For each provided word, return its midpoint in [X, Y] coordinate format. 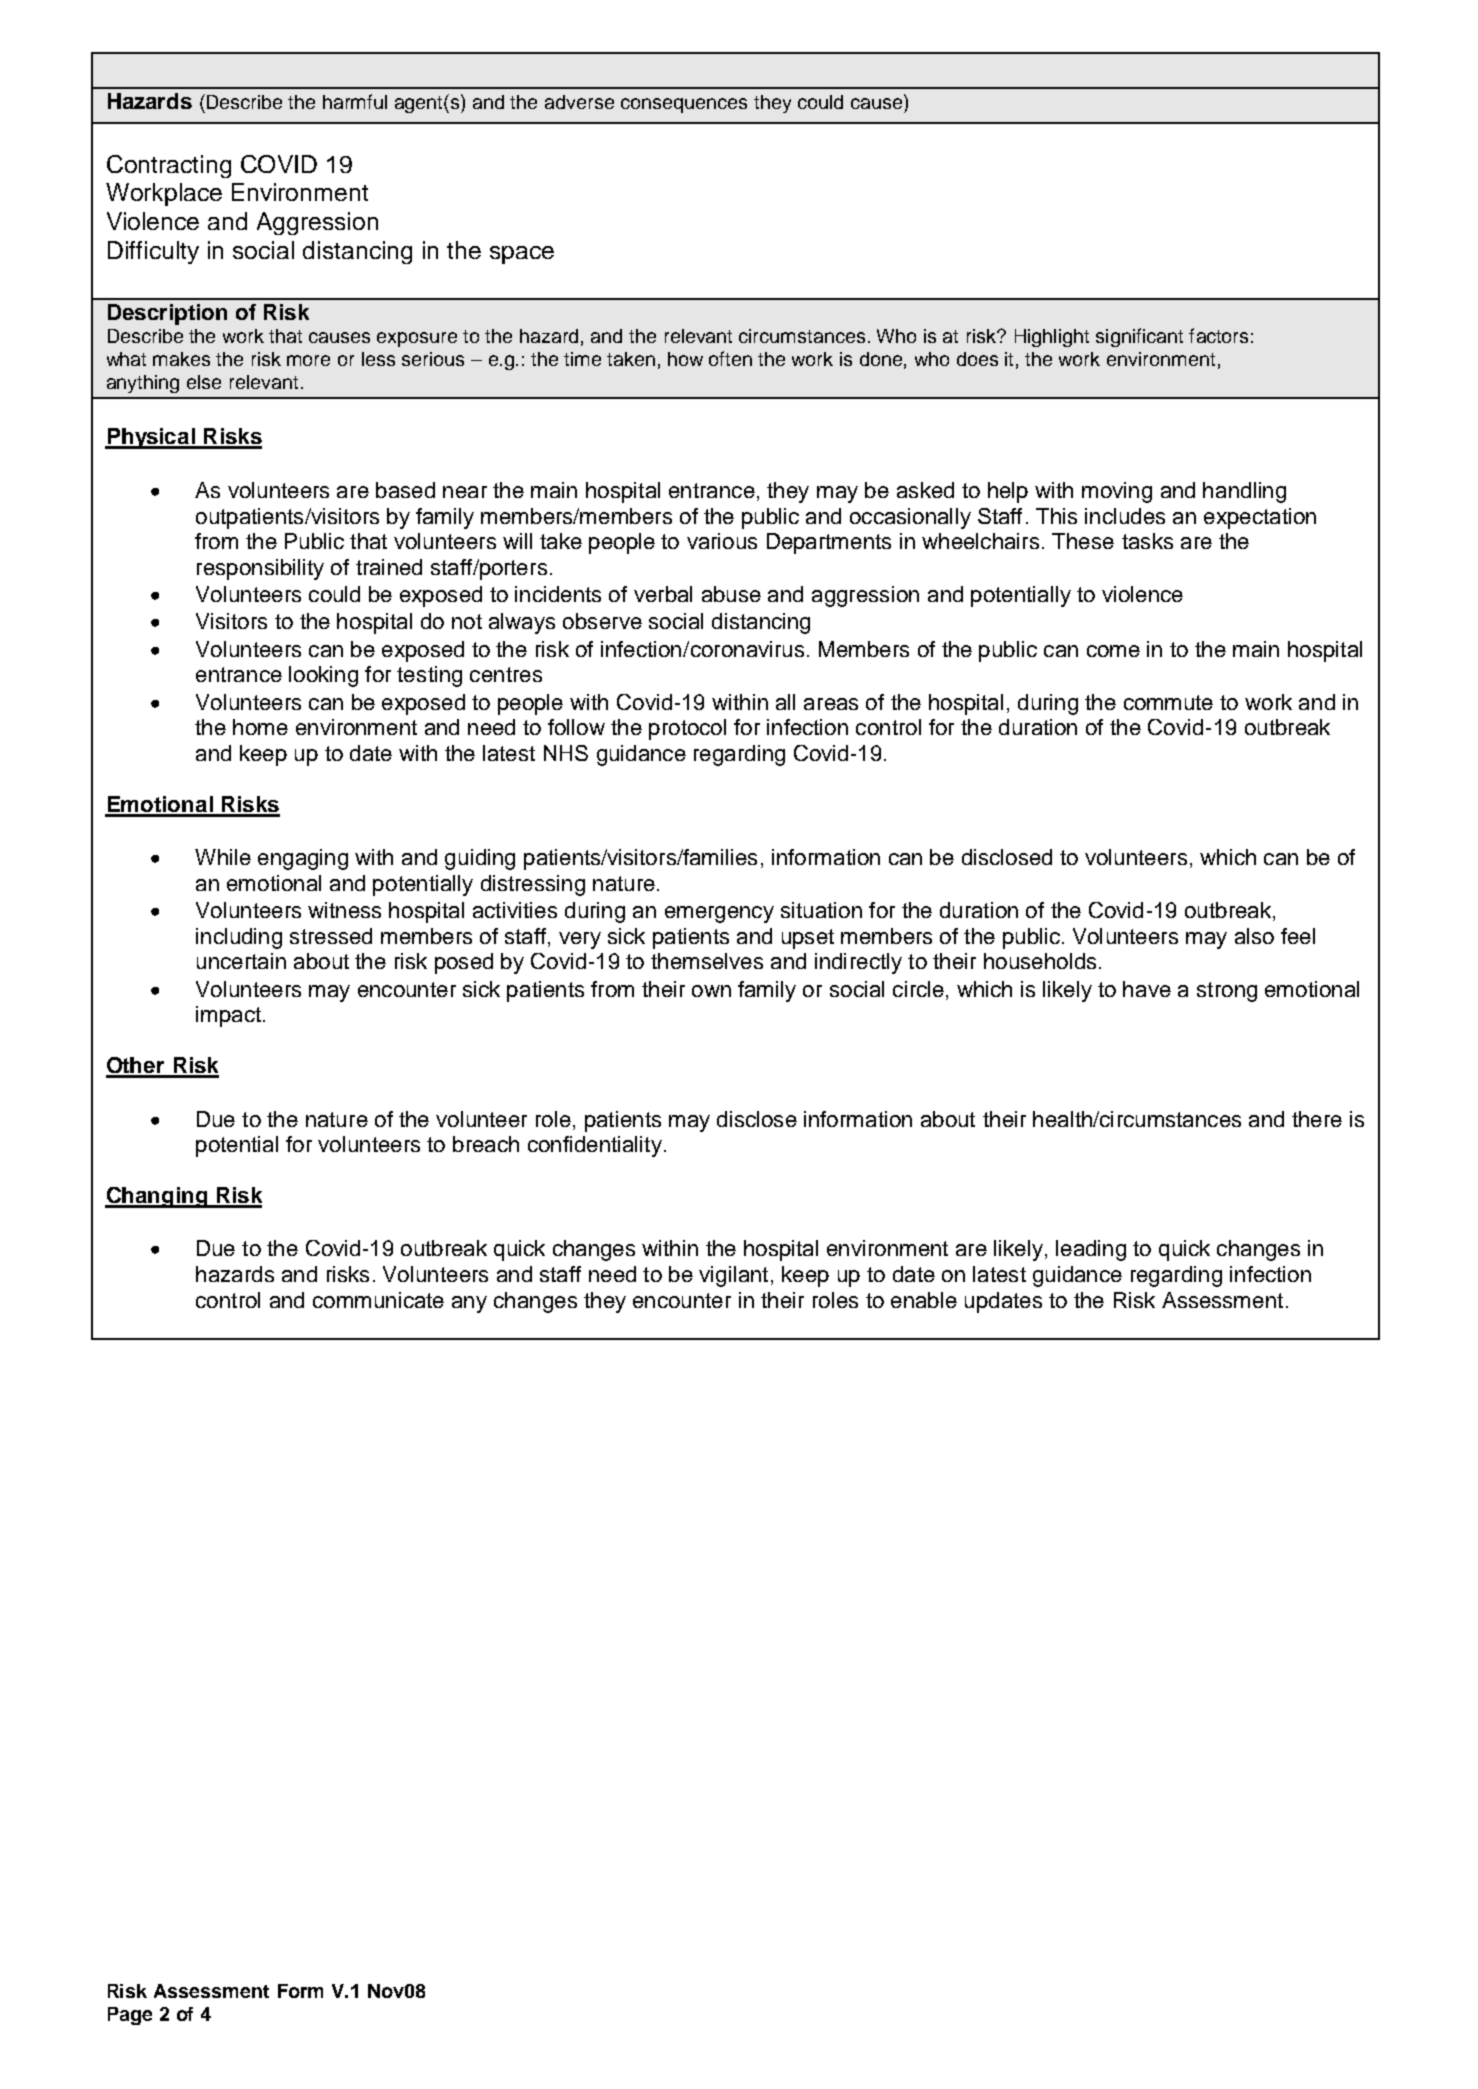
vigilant [733, 1276]
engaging [303, 859]
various [722, 541]
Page [130, 2016]
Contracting [169, 166]
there [1317, 1119]
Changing [157, 1197]
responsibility [260, 569]
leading [1091, 1250]
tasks [1147, 541]
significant [1139, 337]
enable [924, 1300]
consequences [684, 105]
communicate [378, 1300]
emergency [719, 914]
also [1254, 936]
